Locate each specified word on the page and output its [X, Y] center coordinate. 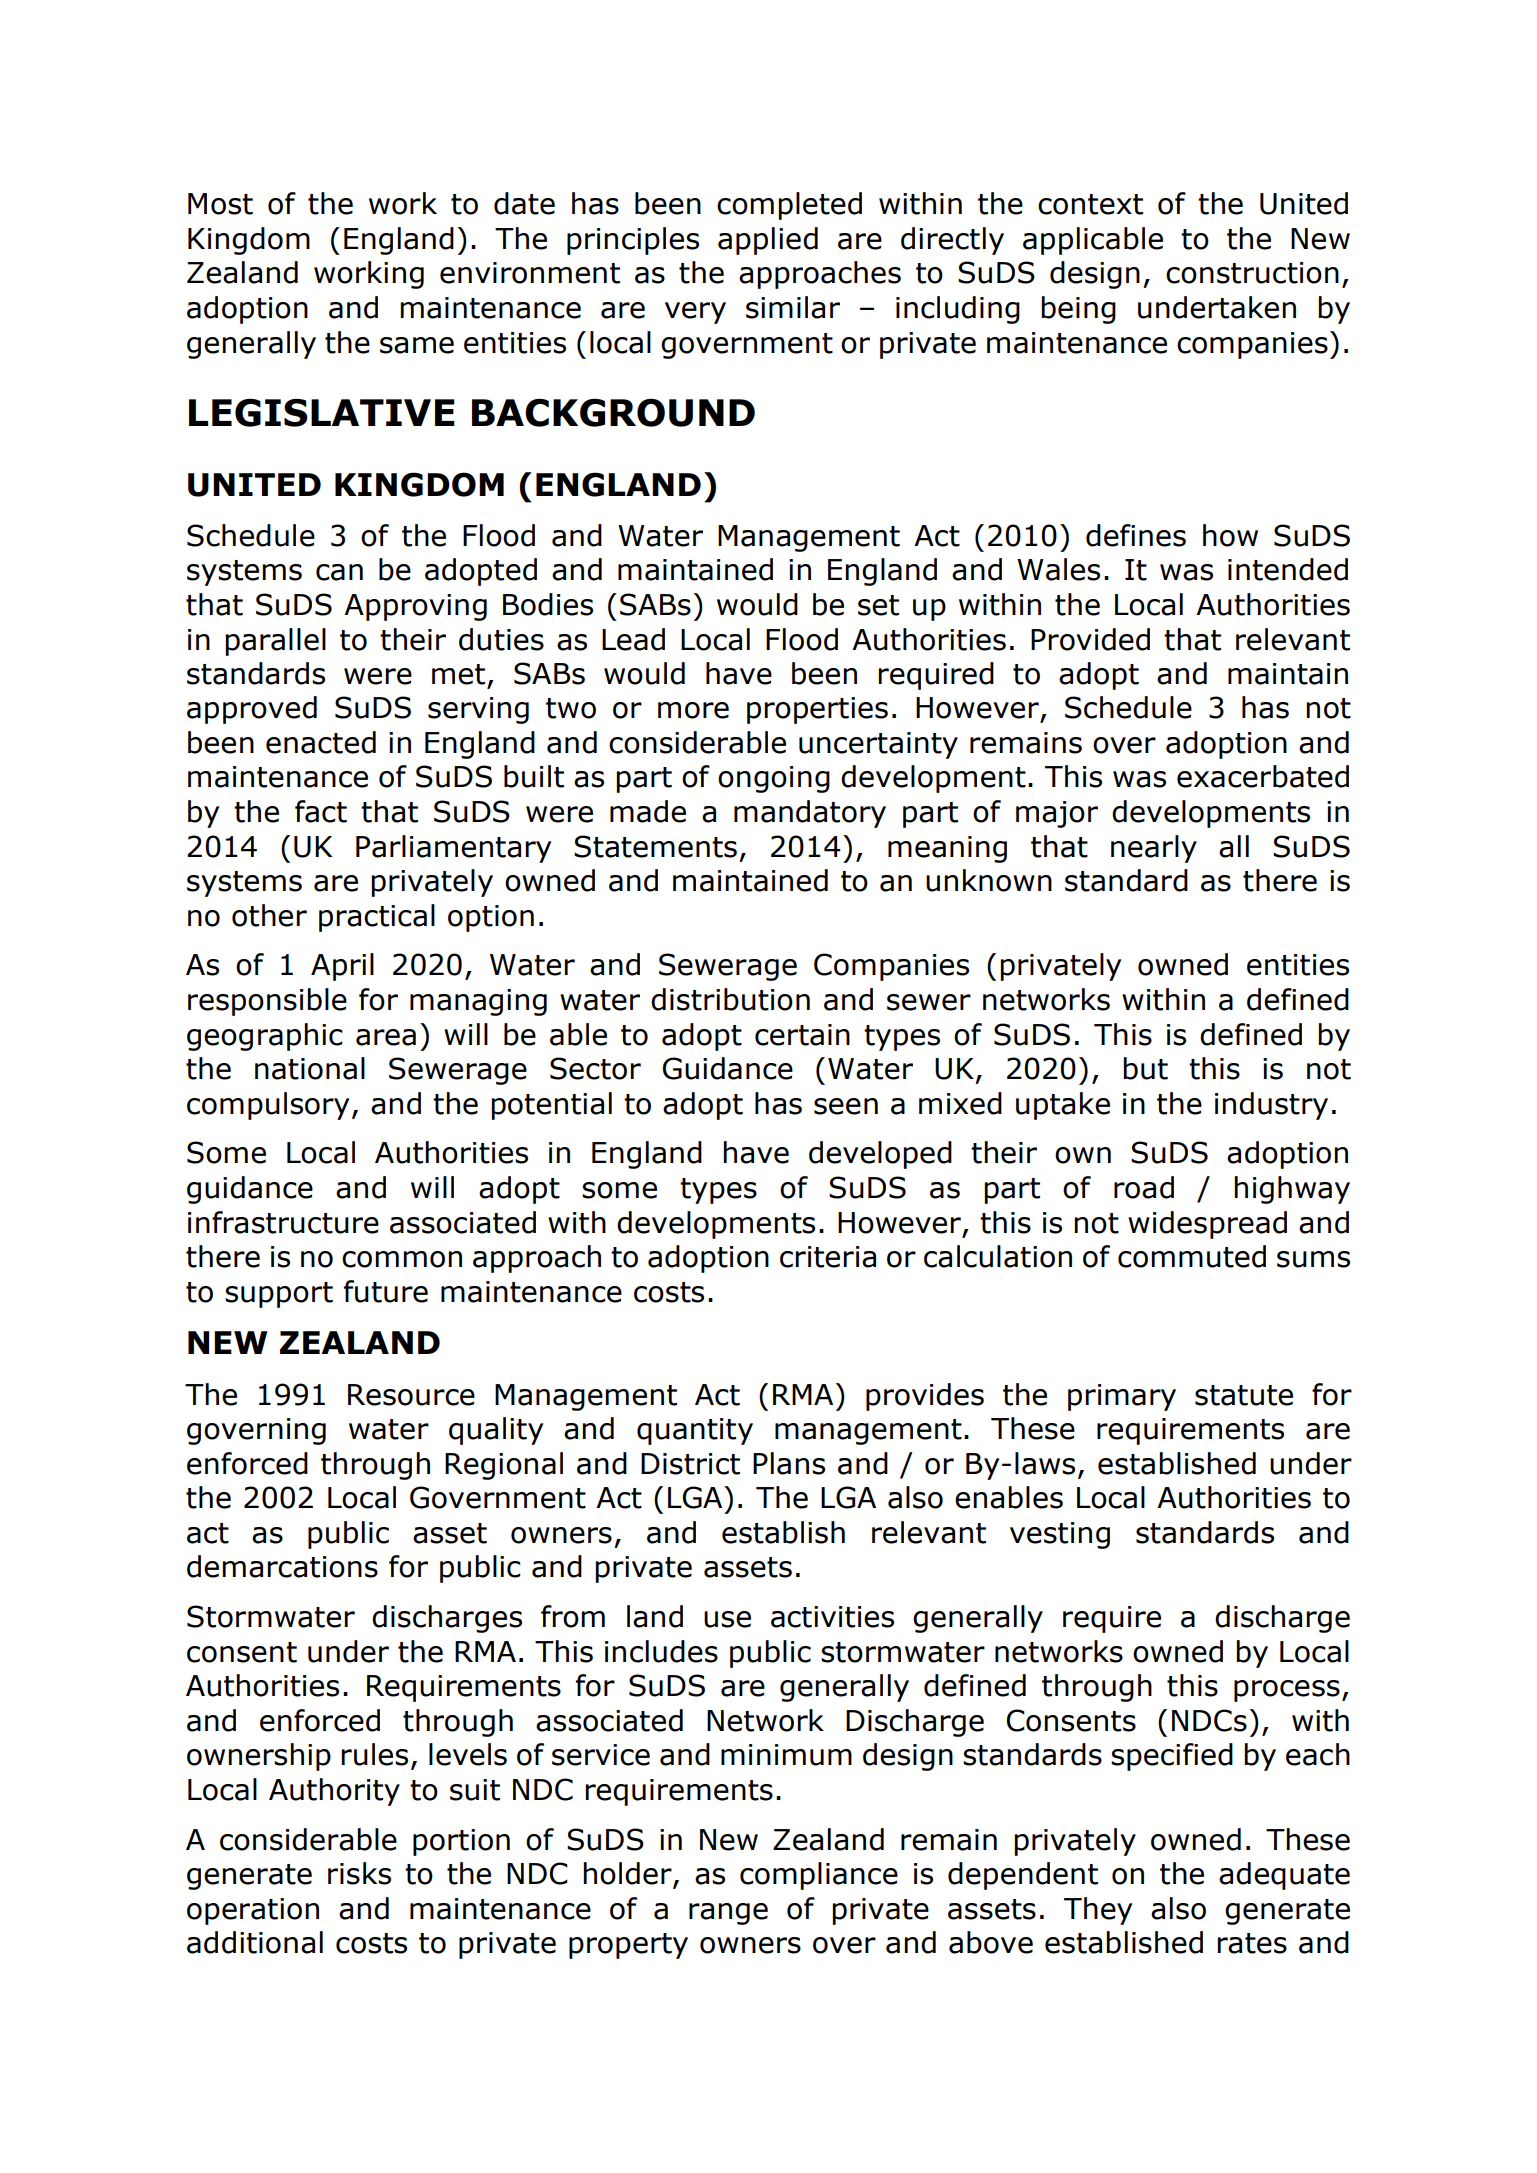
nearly [1154, 849]
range [728, 1914]
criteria [828, 1257]
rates [1252, 1943]
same [417, 345]
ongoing [774, 779]
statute [1244, 1395]
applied [768, 241]
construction [1252, 273]
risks [359, 1873]
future [386, 1291]
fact [321, 811]
